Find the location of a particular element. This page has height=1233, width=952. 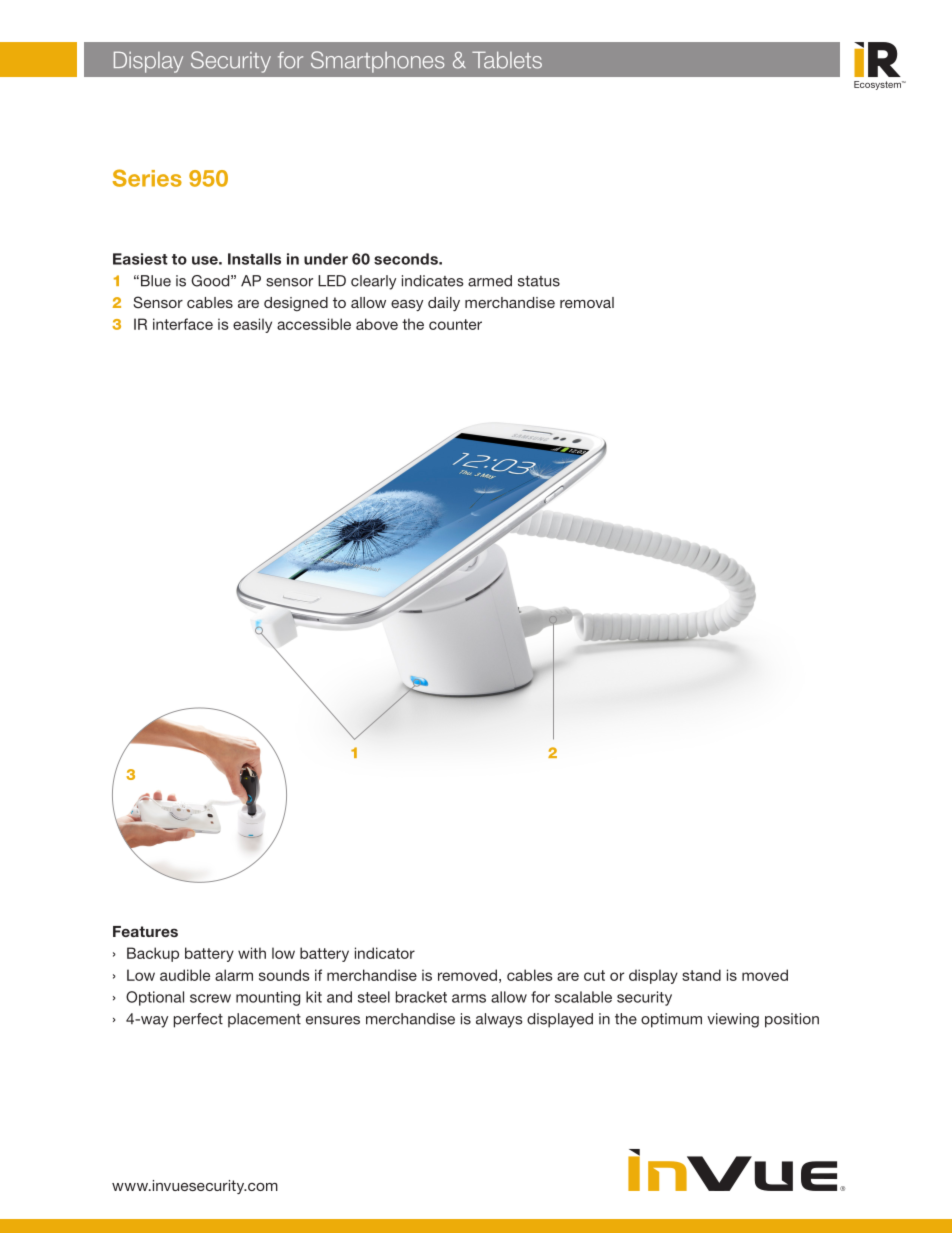

Smartphones is located at coordinates (377, 62).
